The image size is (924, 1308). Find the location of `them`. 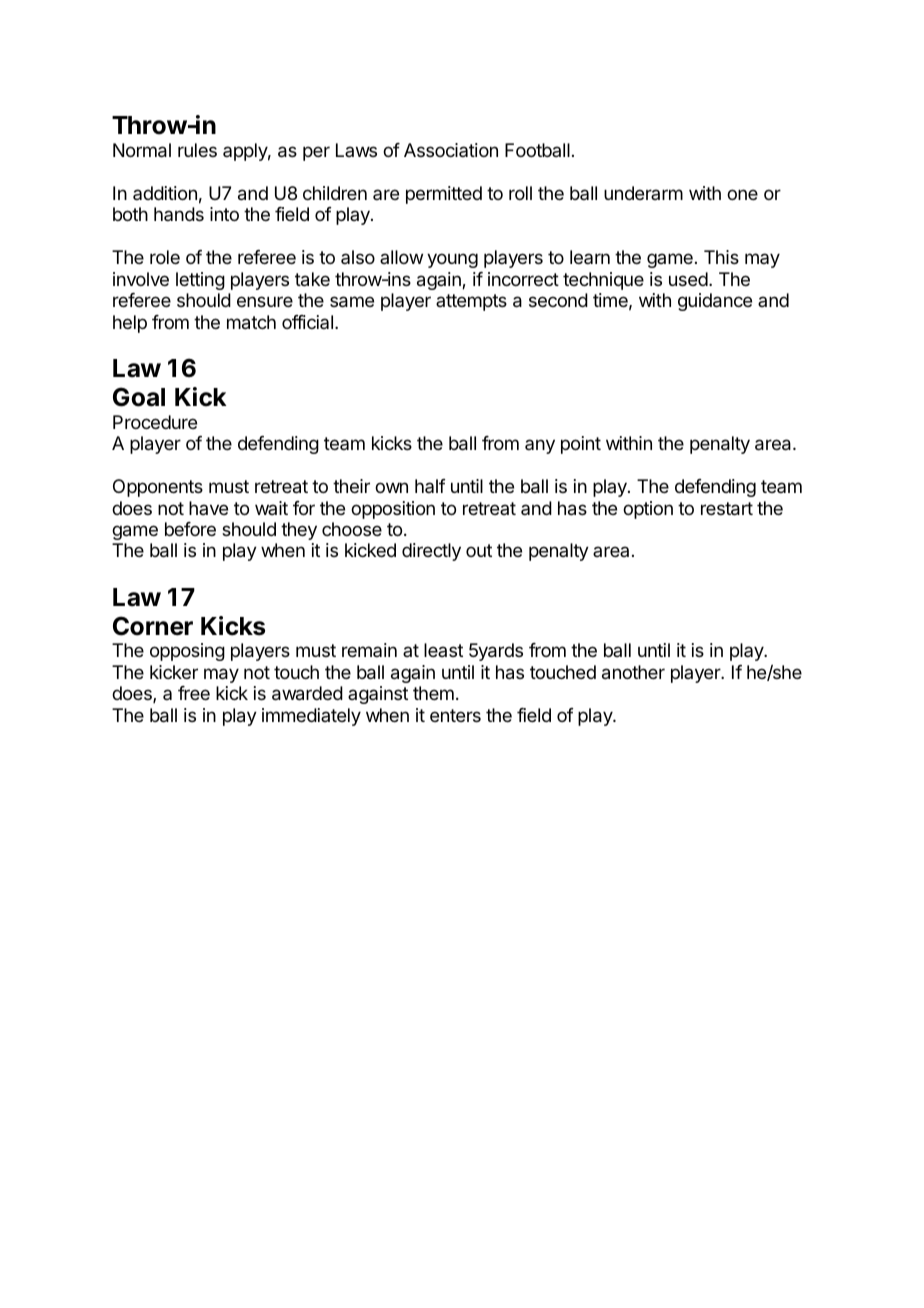

them is located at coordinates (433, 693).
